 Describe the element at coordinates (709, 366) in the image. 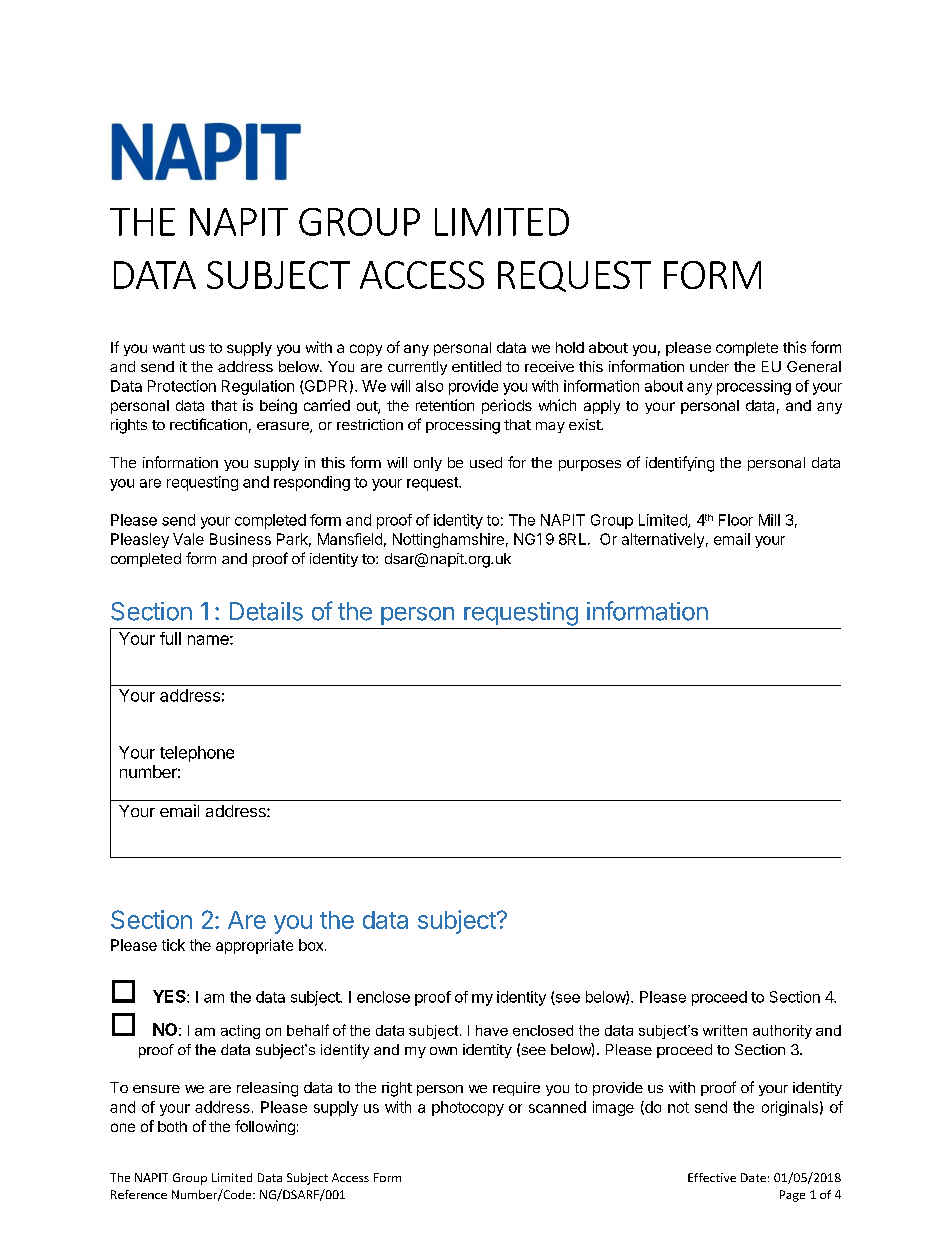

I see `under` at that location.
